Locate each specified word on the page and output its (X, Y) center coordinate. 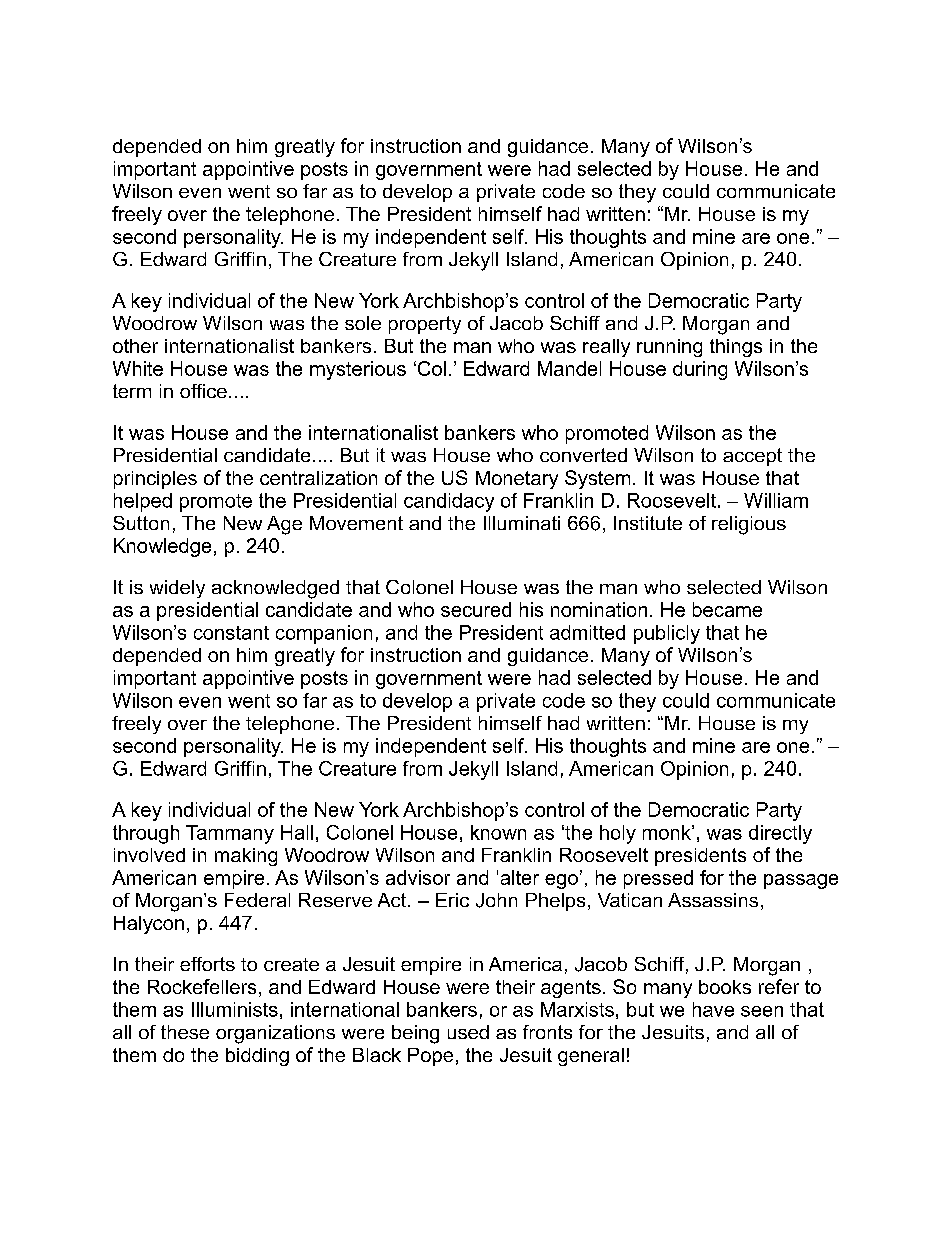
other (135, 346)
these (185, 1032)
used (468, 1032)
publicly (667, 634)
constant (231, 633)
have (713, 1009)
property (425, 325)
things (736, 348)
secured (476, 609)
